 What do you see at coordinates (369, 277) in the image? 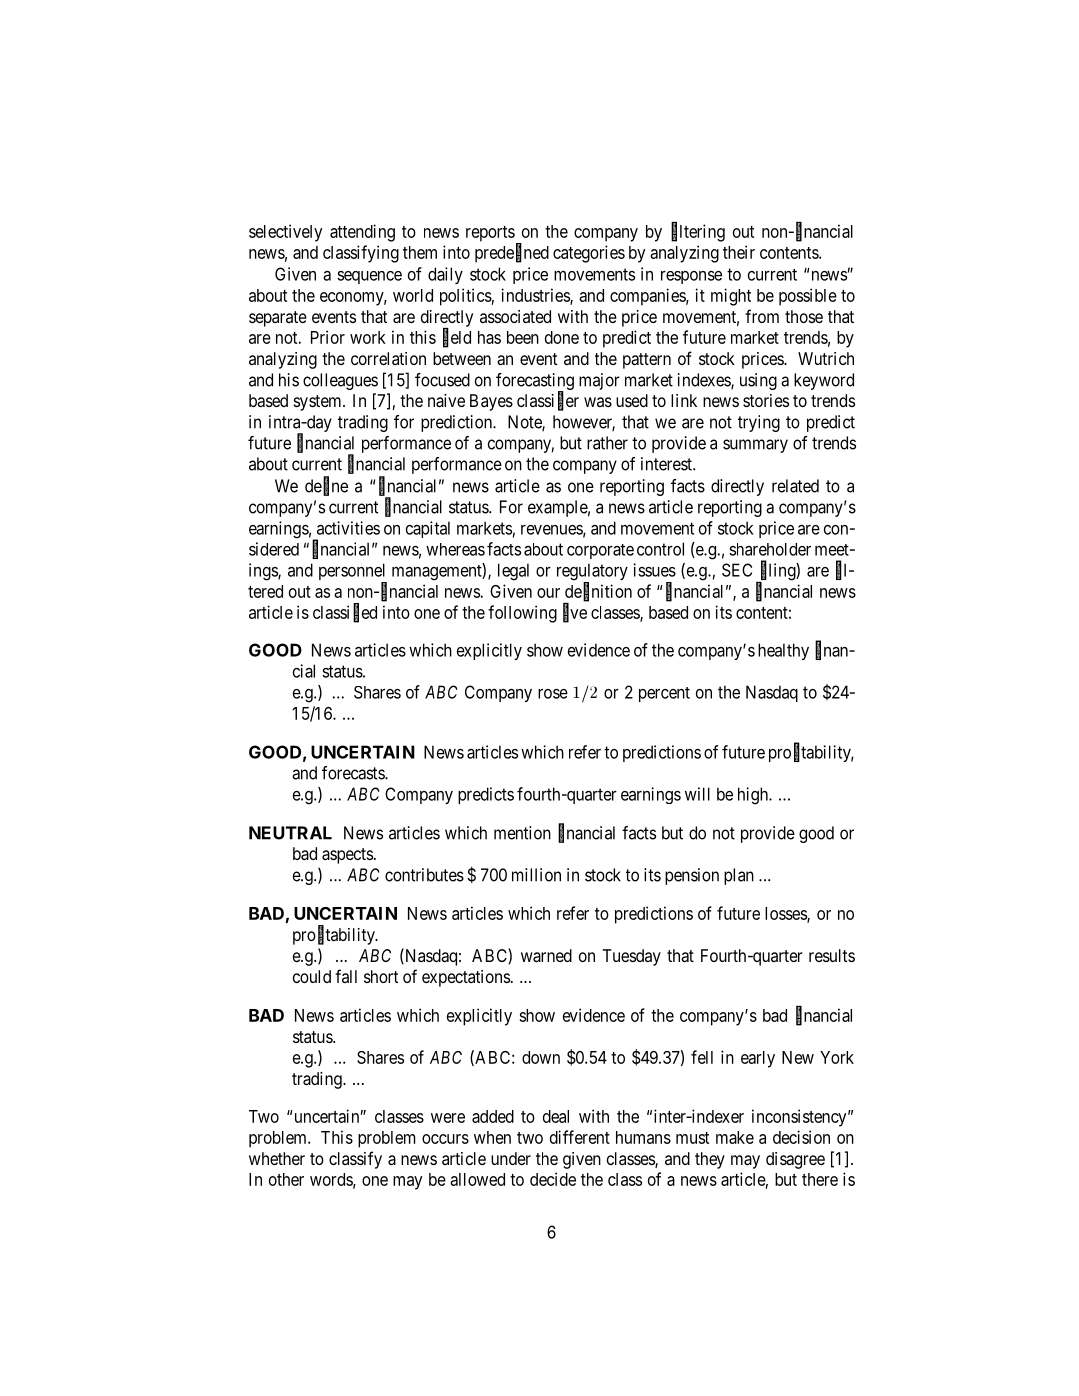
I see `sequence` at bounding box center [369, 277].
